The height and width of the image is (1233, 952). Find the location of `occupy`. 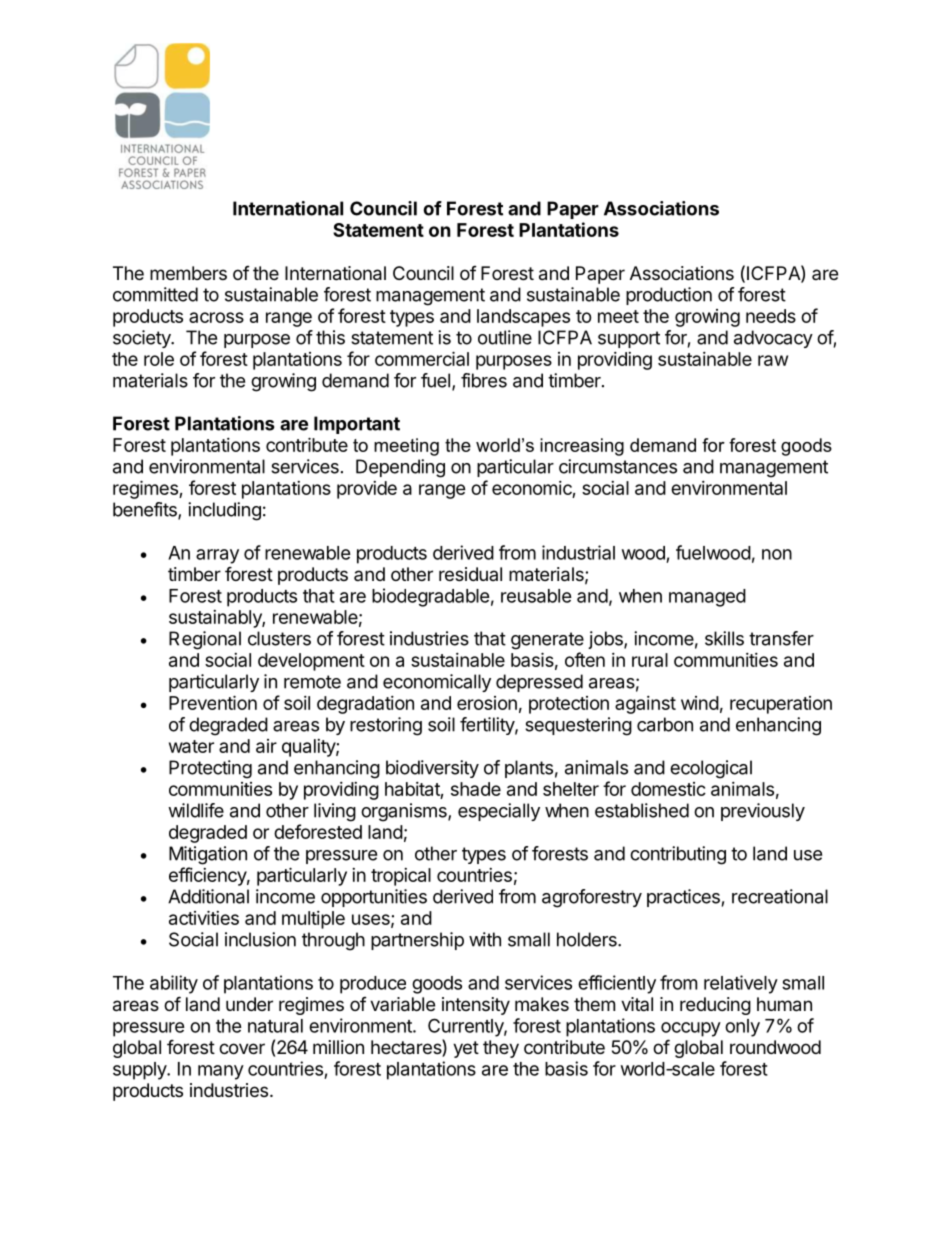

occupy is located at coordinates (691, 1029).
